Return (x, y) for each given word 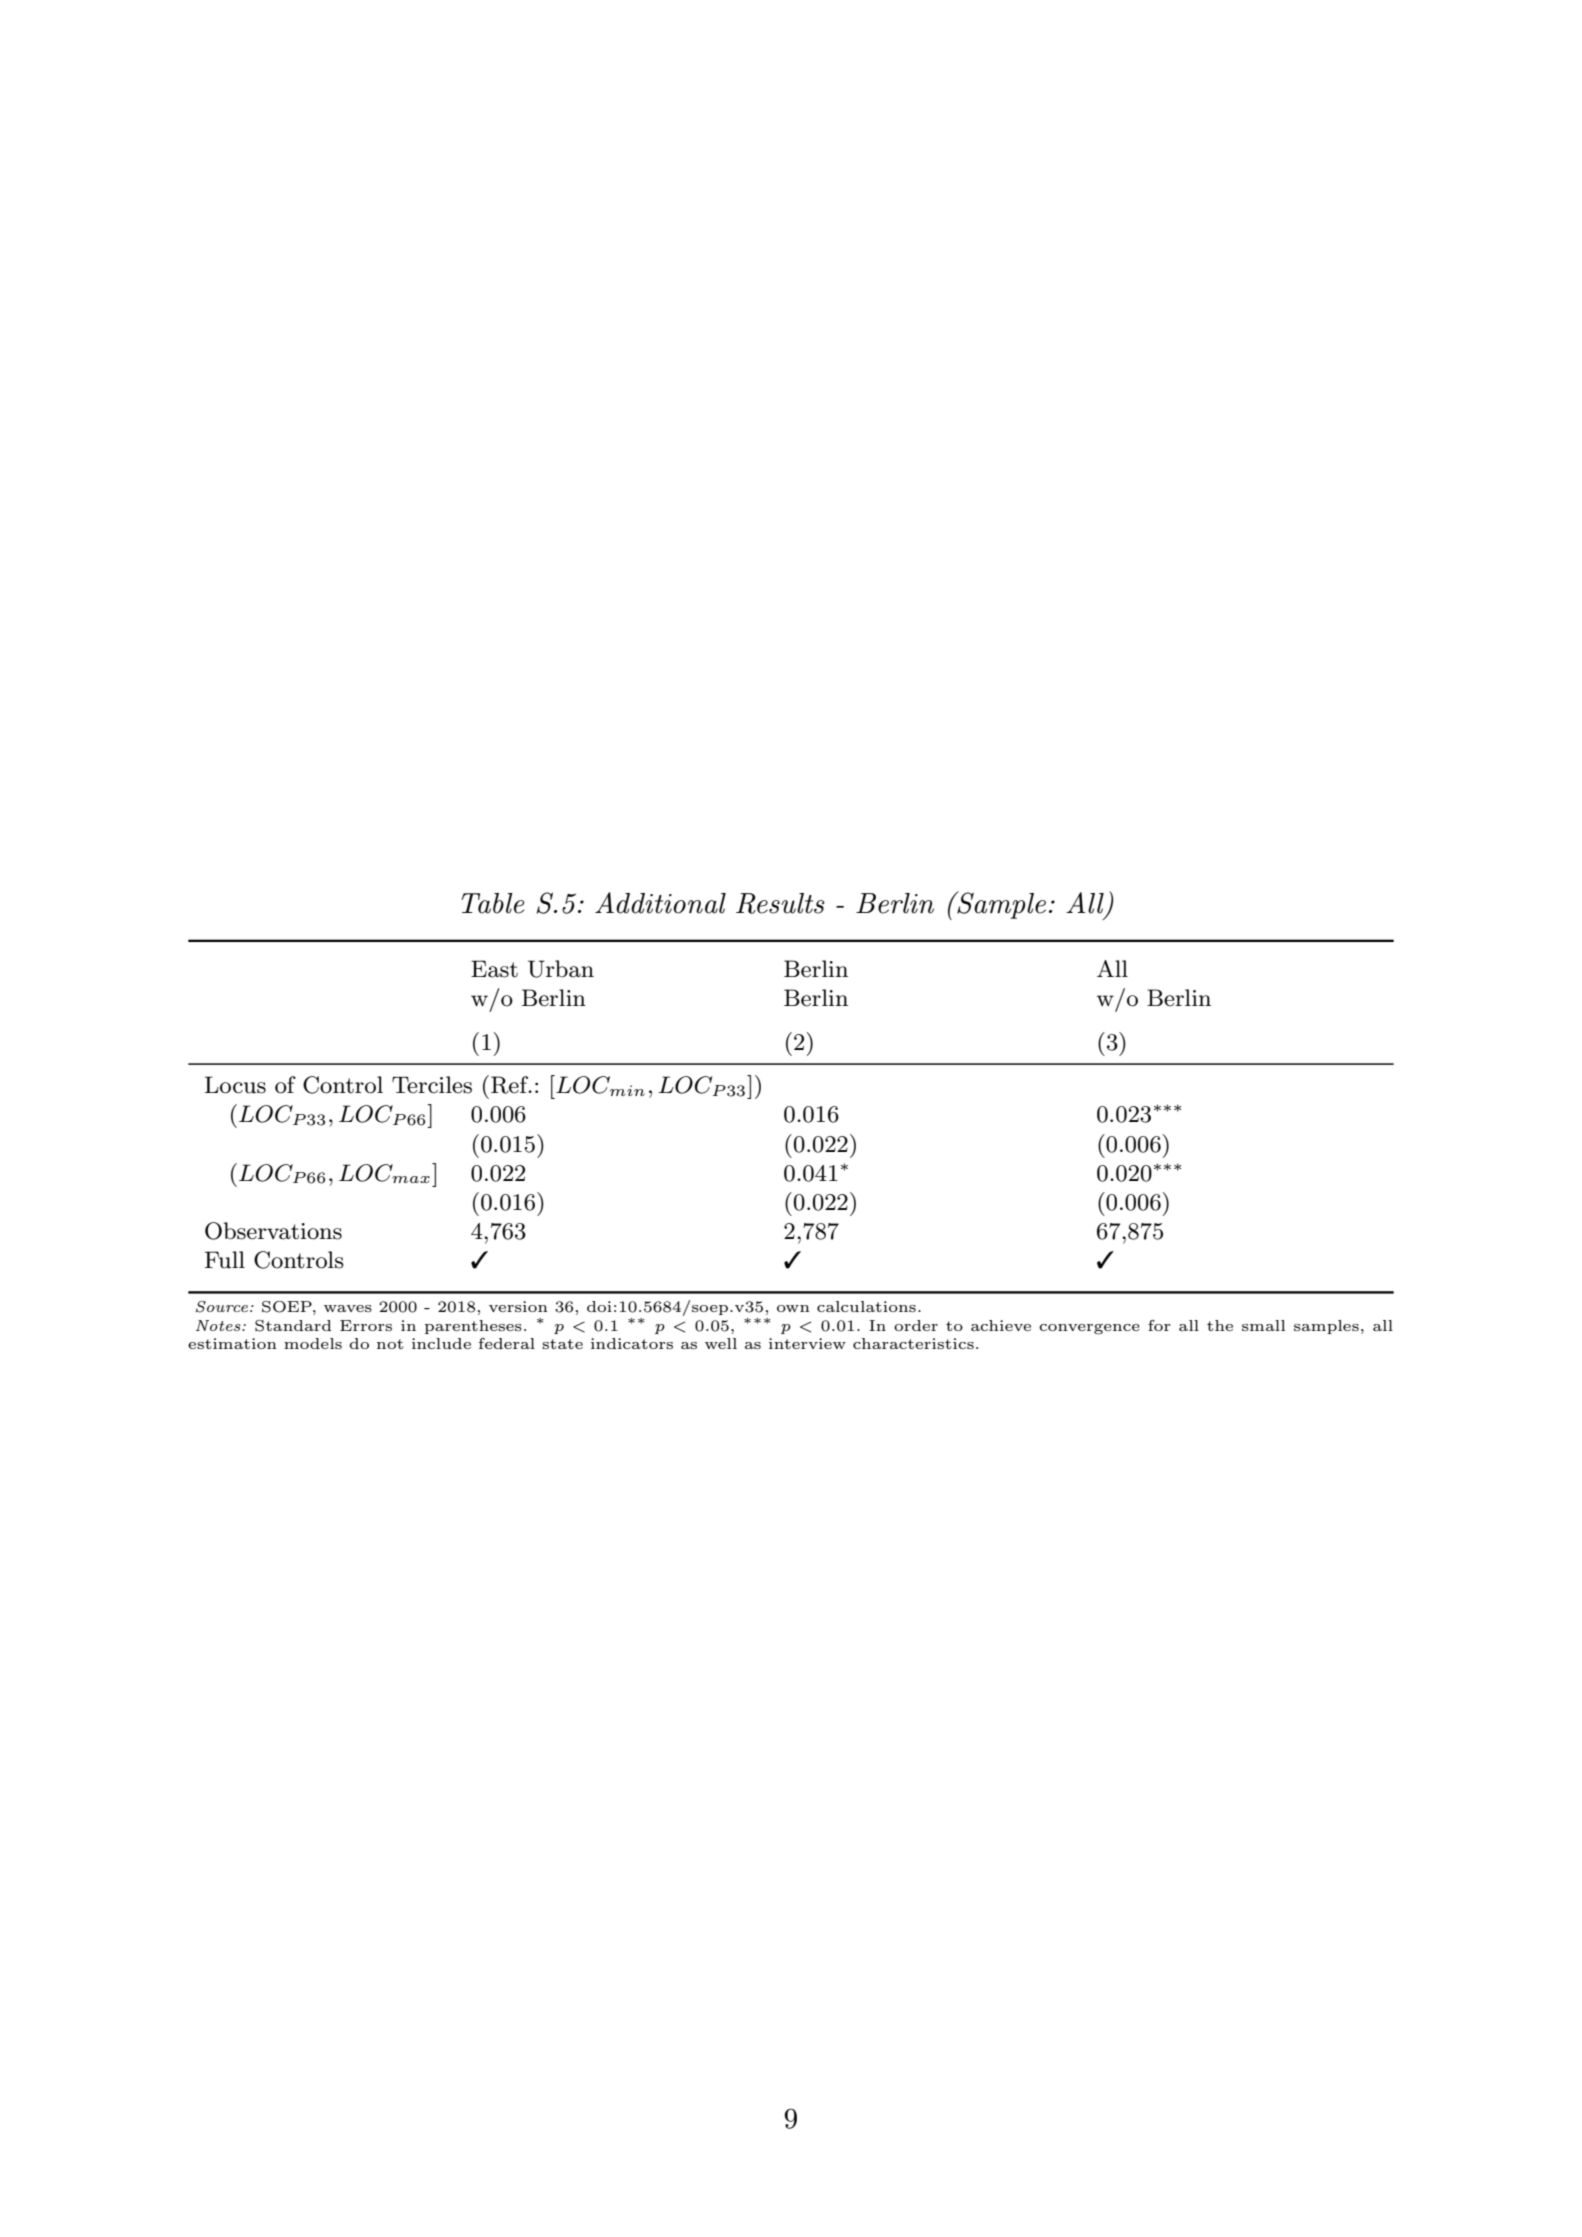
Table (492, 903)
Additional (660, 903)
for (1159, 1325)
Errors (366, 1325)
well (721, 1343)
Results (780, 903)
